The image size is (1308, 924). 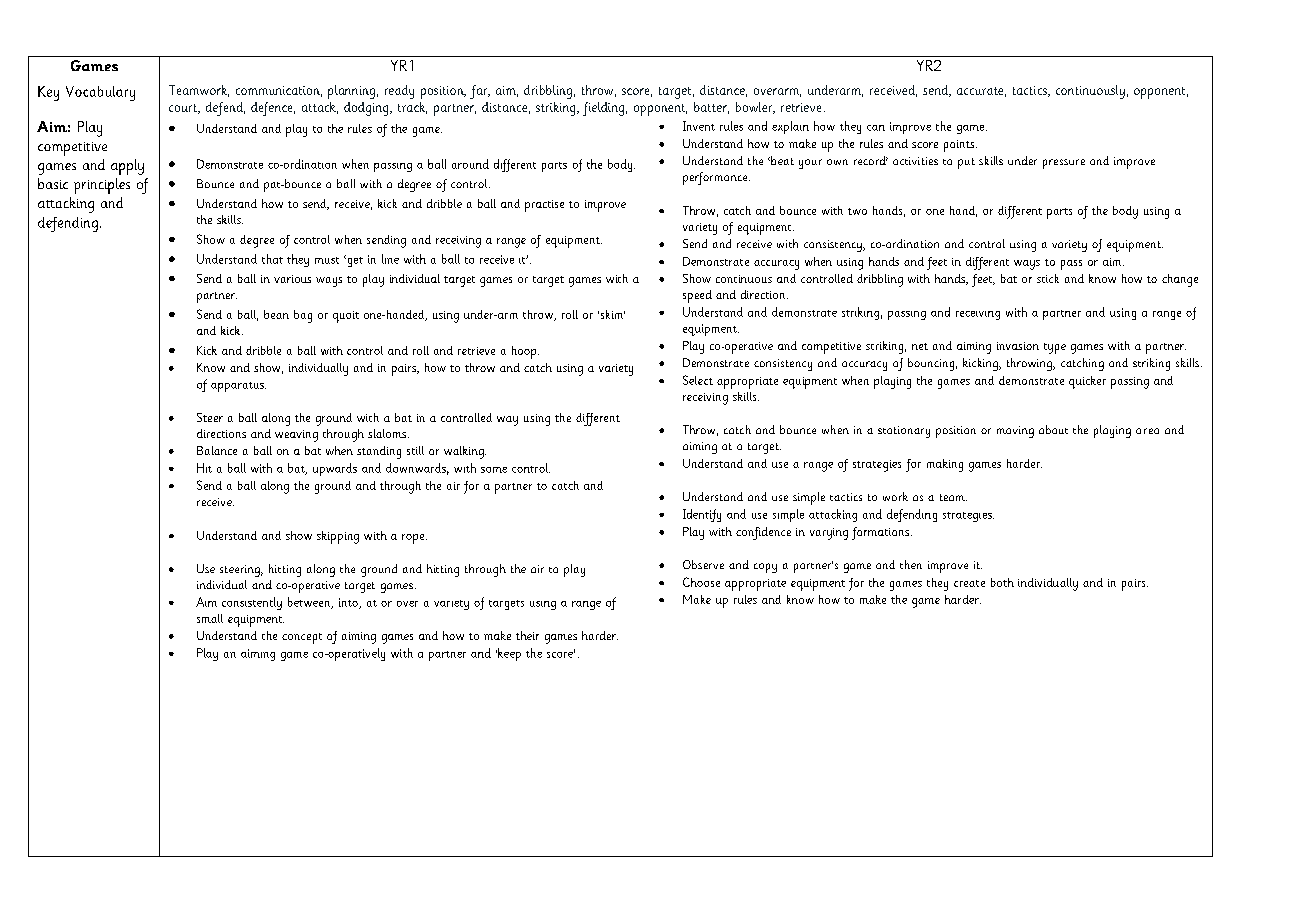 What do you see at coordinates (1048, 278) in the page?
I see `stick` at bounding box center [1048, 278].
